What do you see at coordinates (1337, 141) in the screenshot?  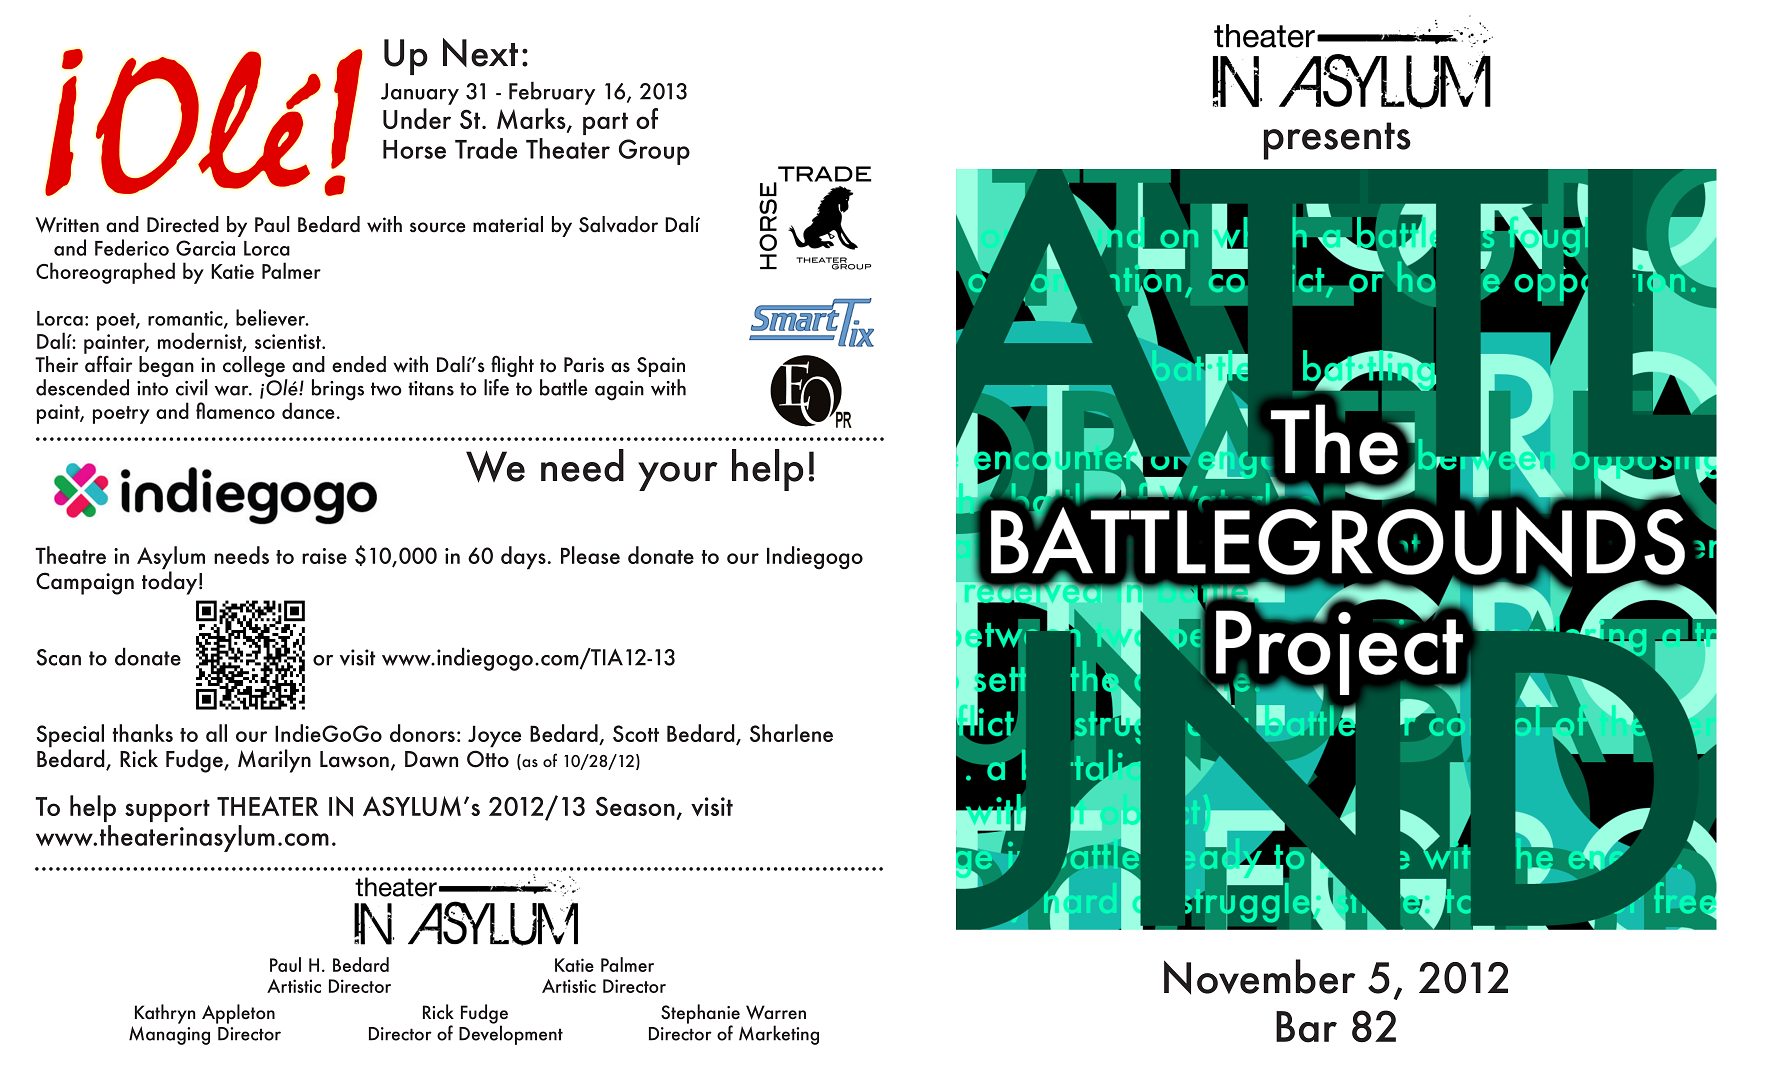 I see `presents` at bounding box center [1337, 141].
